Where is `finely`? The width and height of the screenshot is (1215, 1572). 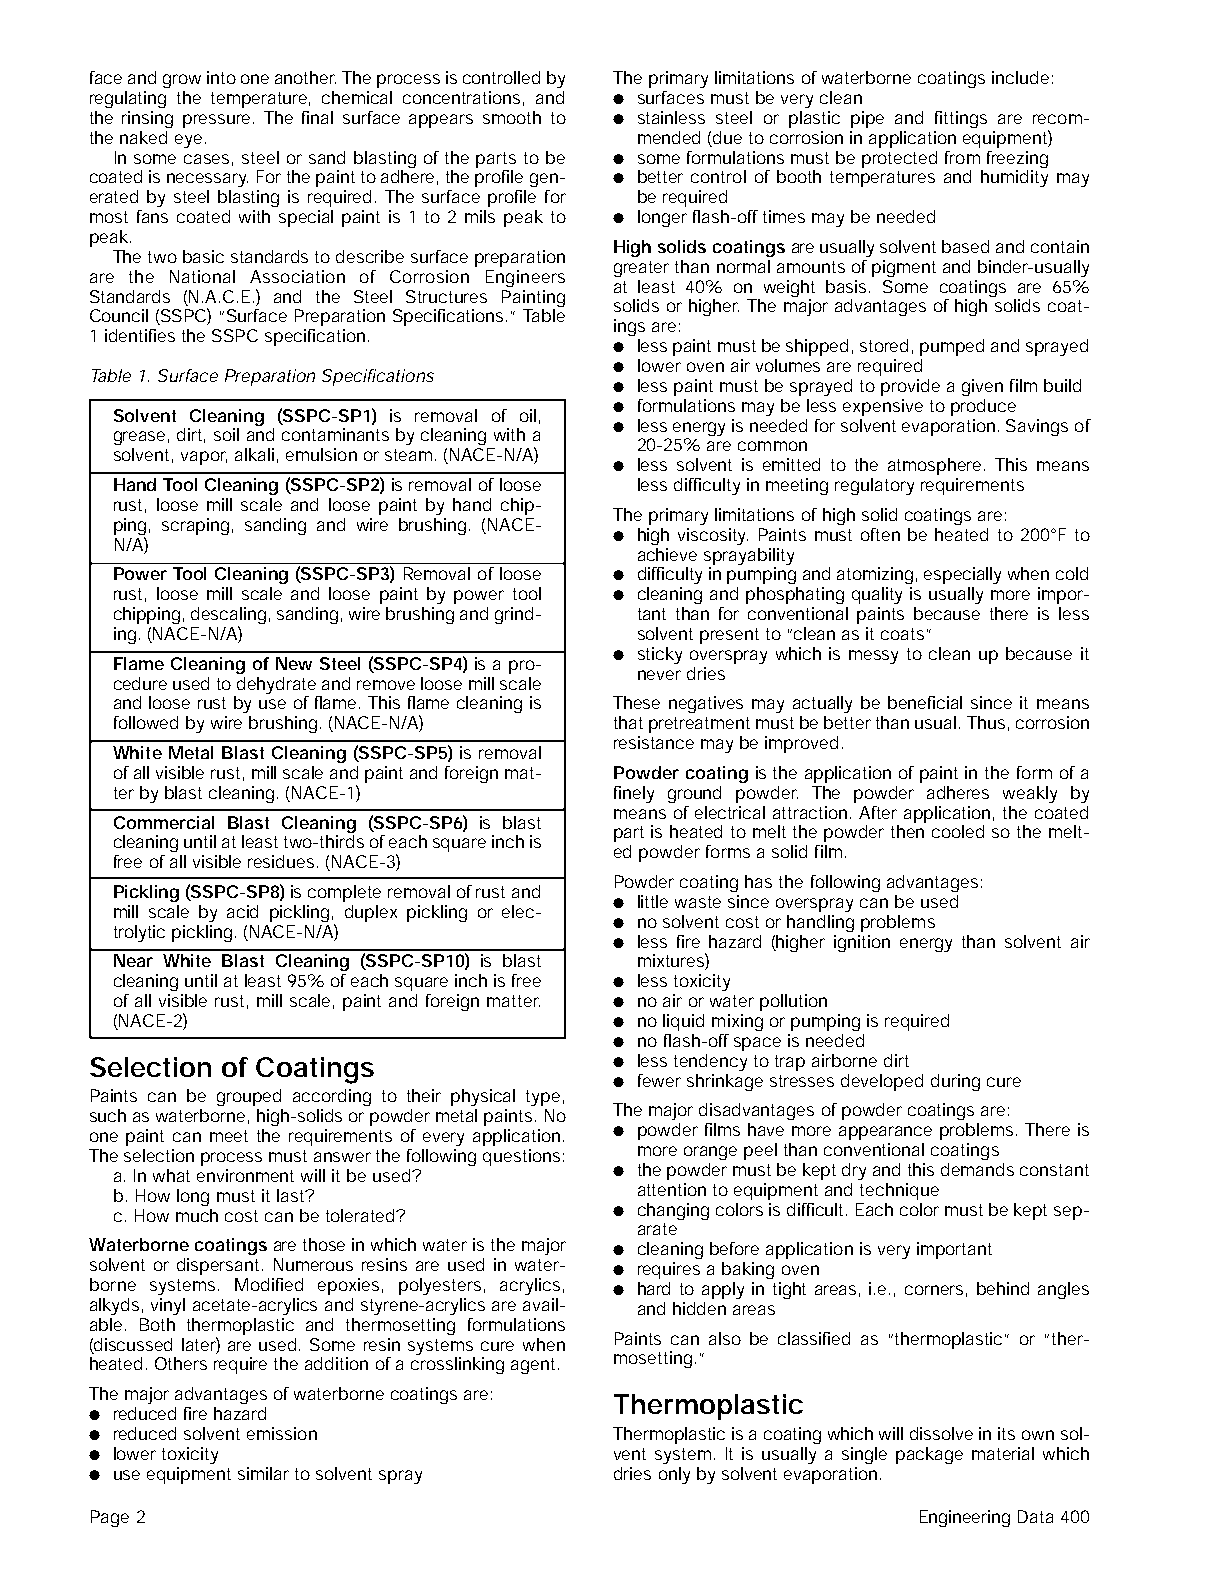 finely is located at coordinates (634, 794).
